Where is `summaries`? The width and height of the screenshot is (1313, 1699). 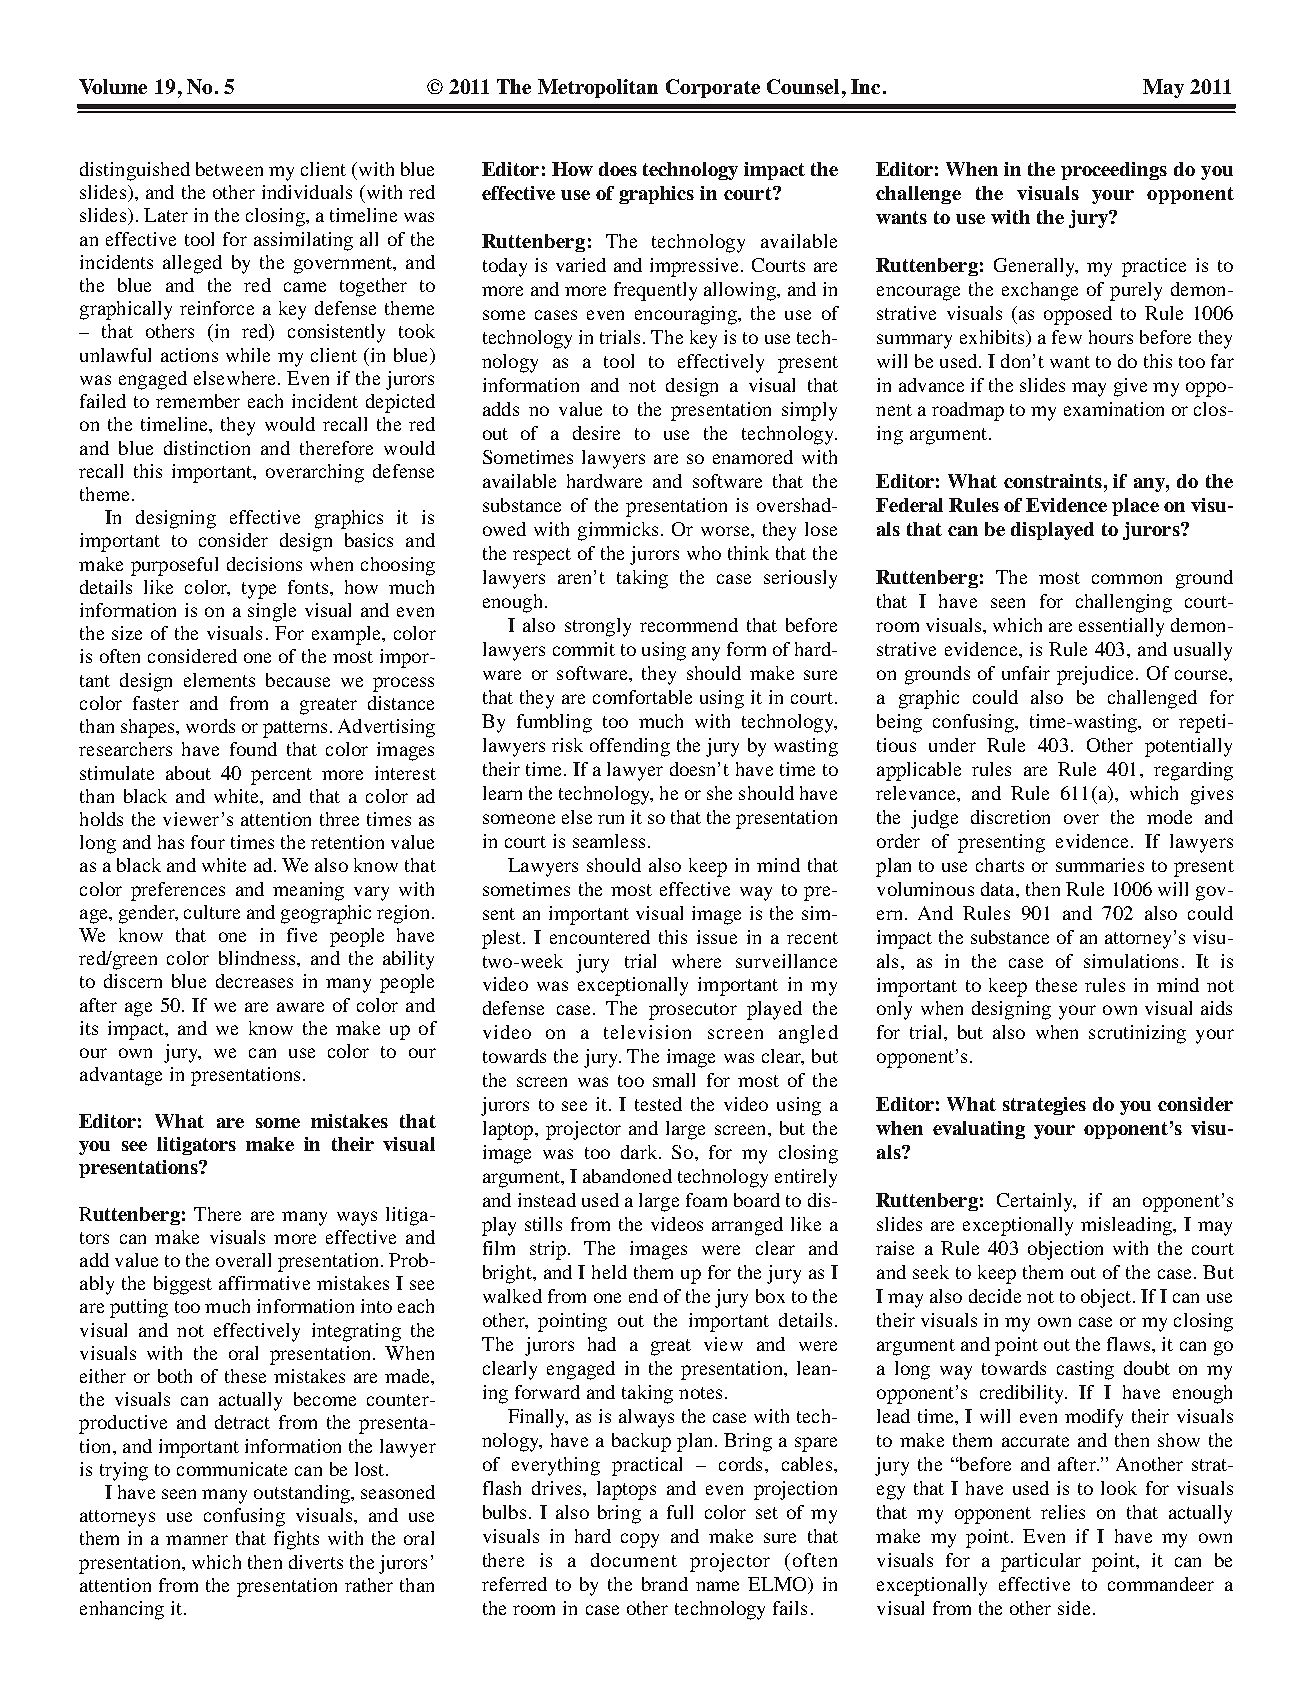 summaries is located at coordinates (1100, 865).
